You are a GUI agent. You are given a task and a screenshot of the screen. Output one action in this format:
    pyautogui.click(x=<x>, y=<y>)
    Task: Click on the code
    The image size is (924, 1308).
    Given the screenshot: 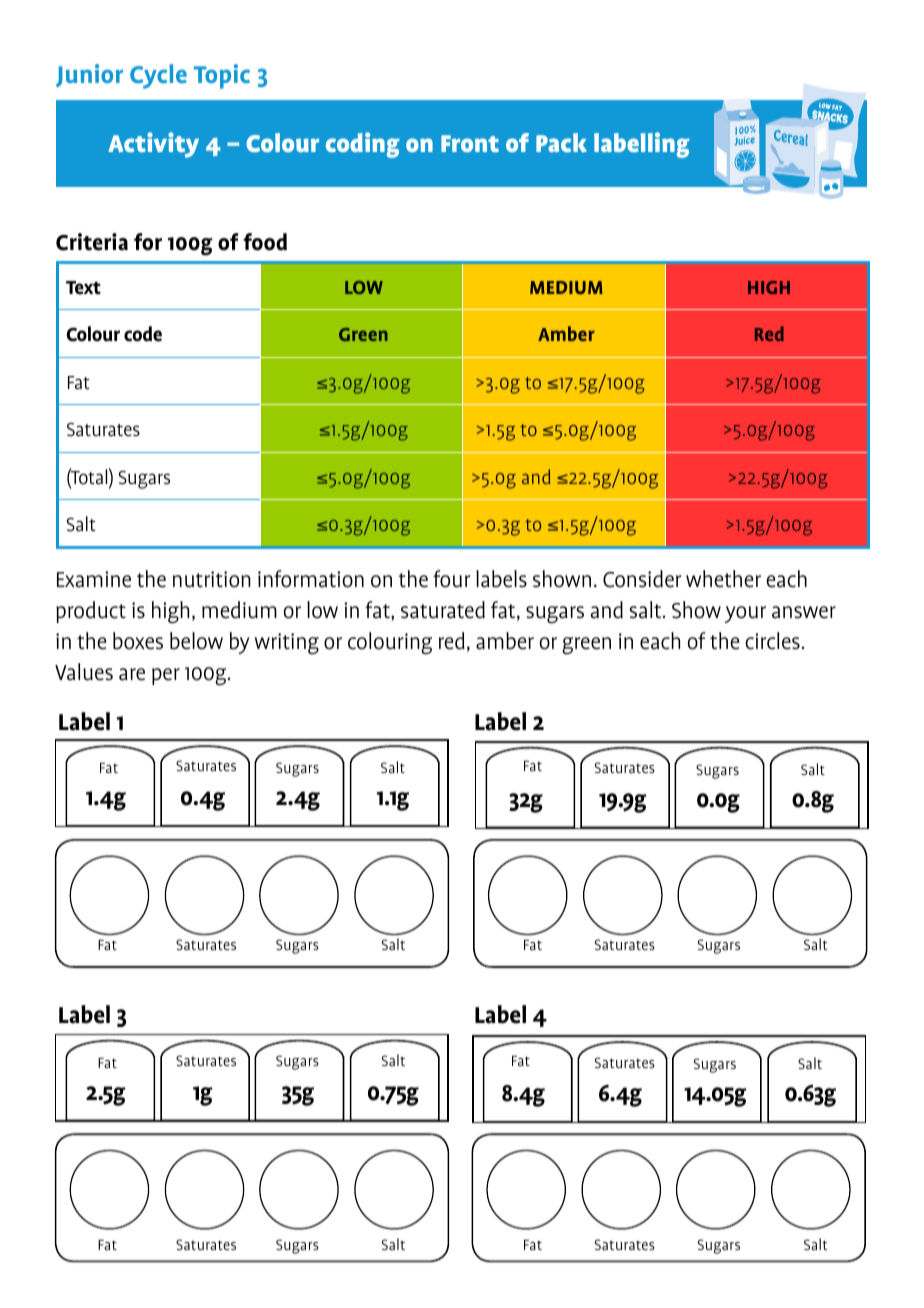 What is the action you would take?
    pyautogui.click(x=143, y=334)
